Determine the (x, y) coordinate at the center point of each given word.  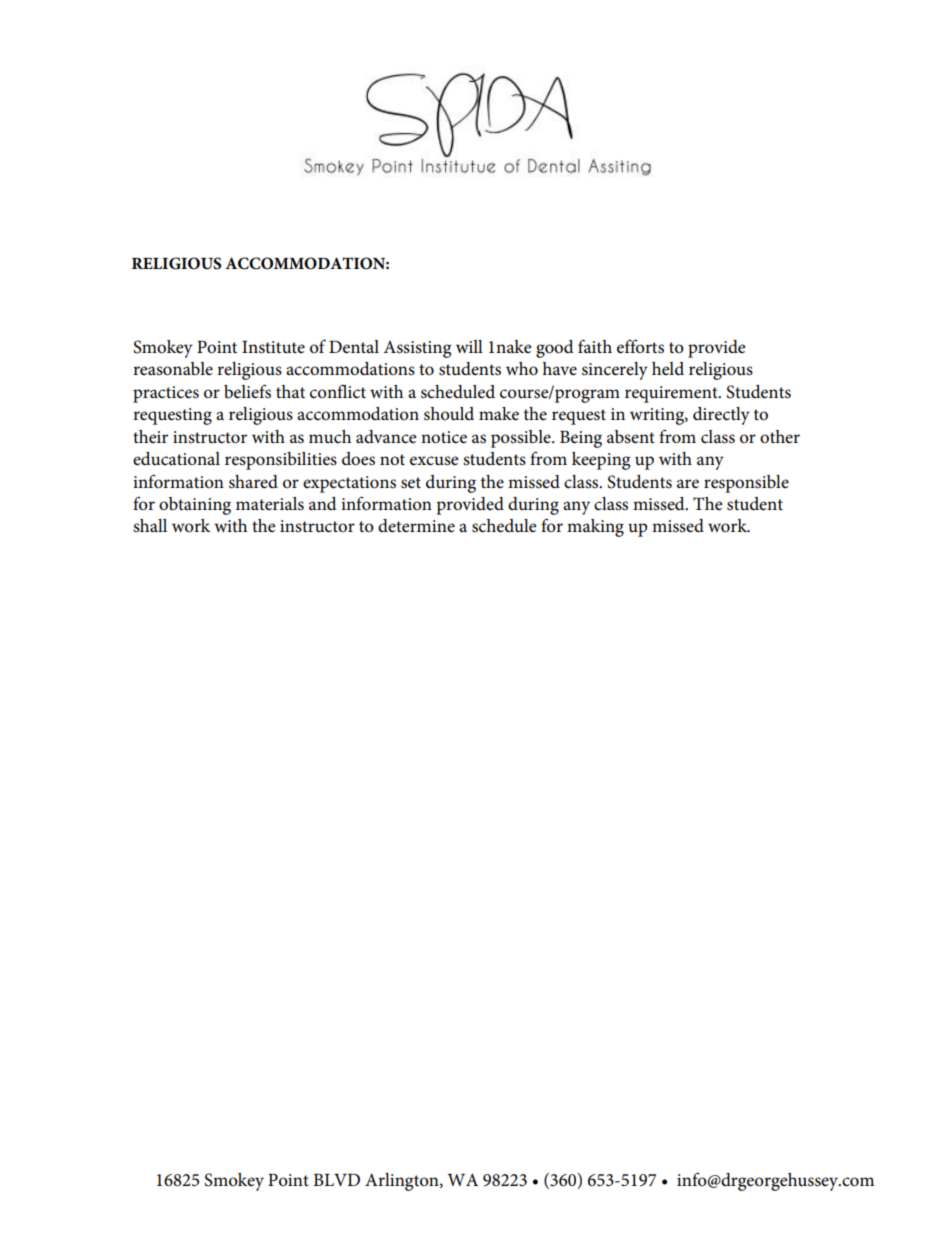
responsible (746, 484)
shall (150, 526)
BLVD (336, 1180)
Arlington (403, 1182)
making (595, 528)
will (469, 346)
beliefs (247, 391)
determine (416, 526)
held (668, 368)
